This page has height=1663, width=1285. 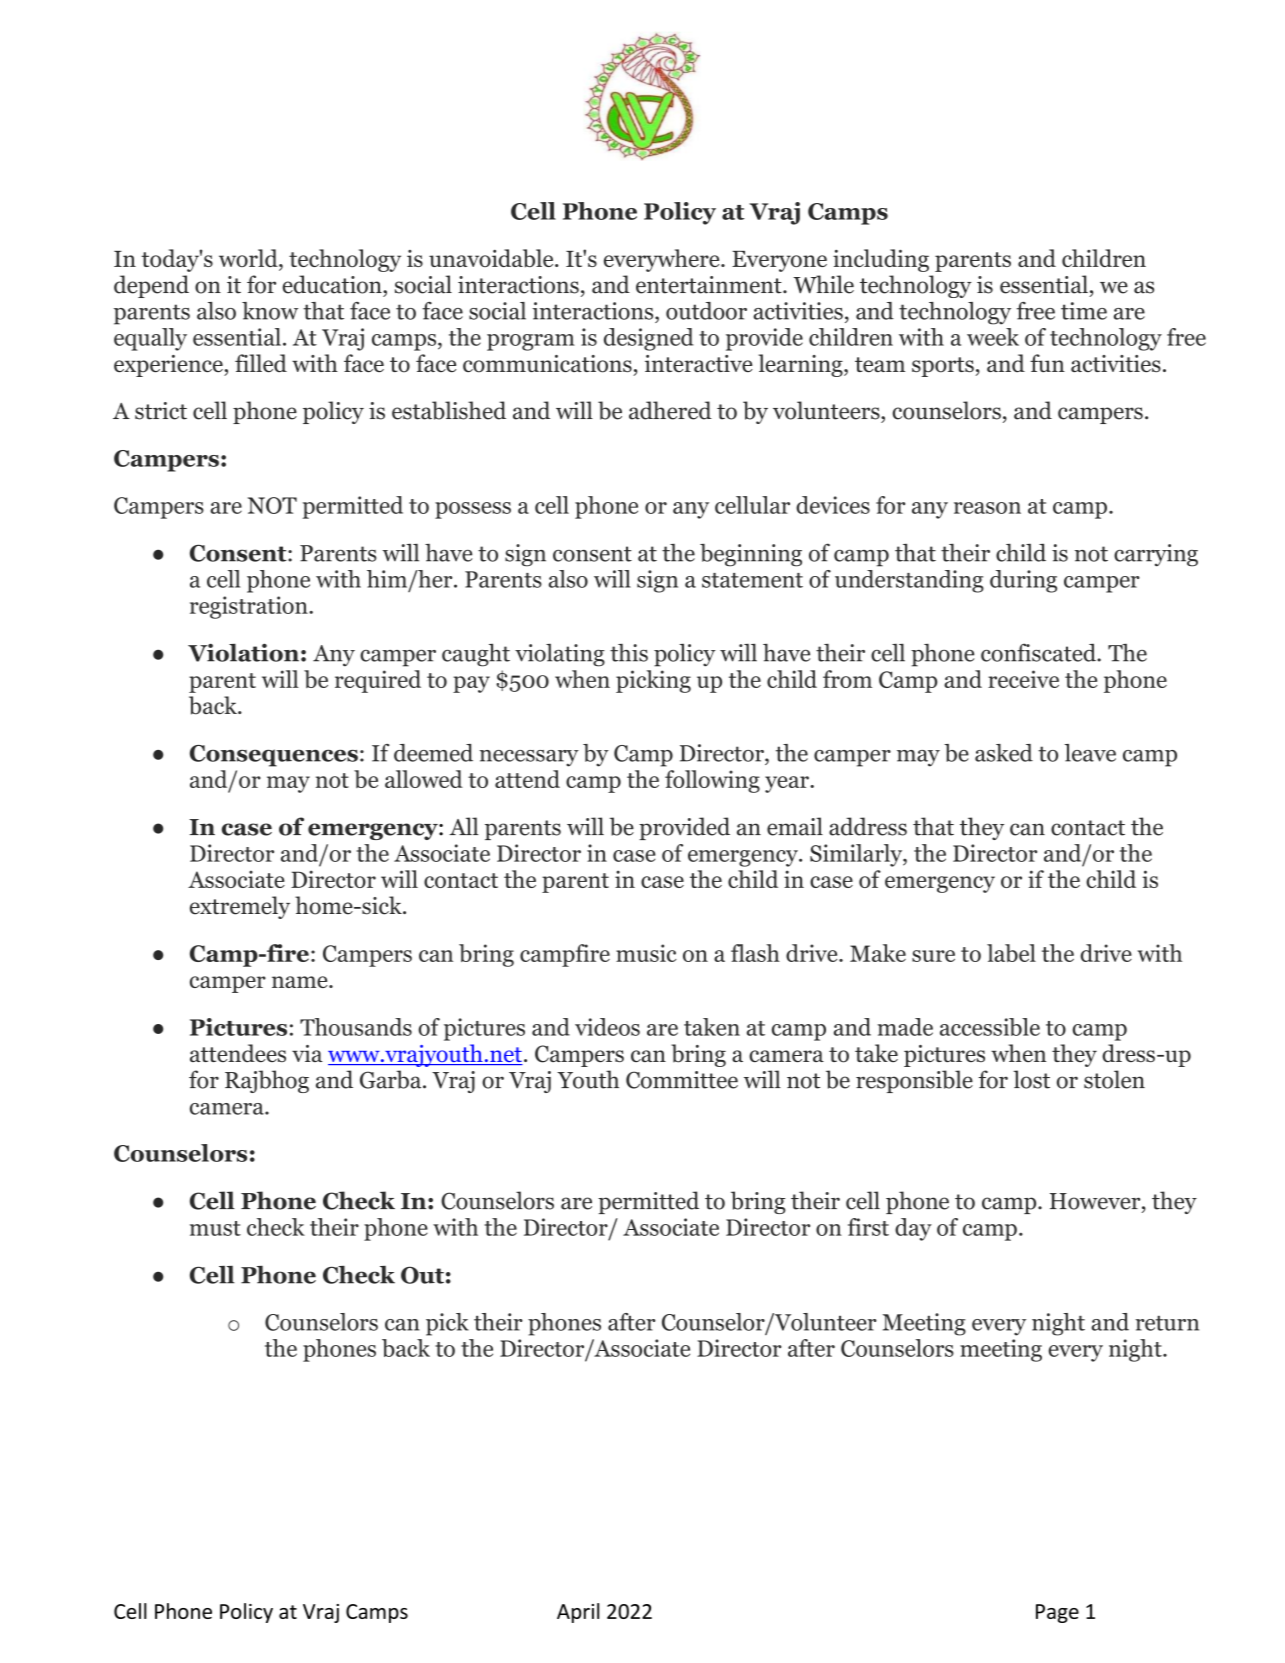 I want to click on label, so click(x=1011, y=953).
